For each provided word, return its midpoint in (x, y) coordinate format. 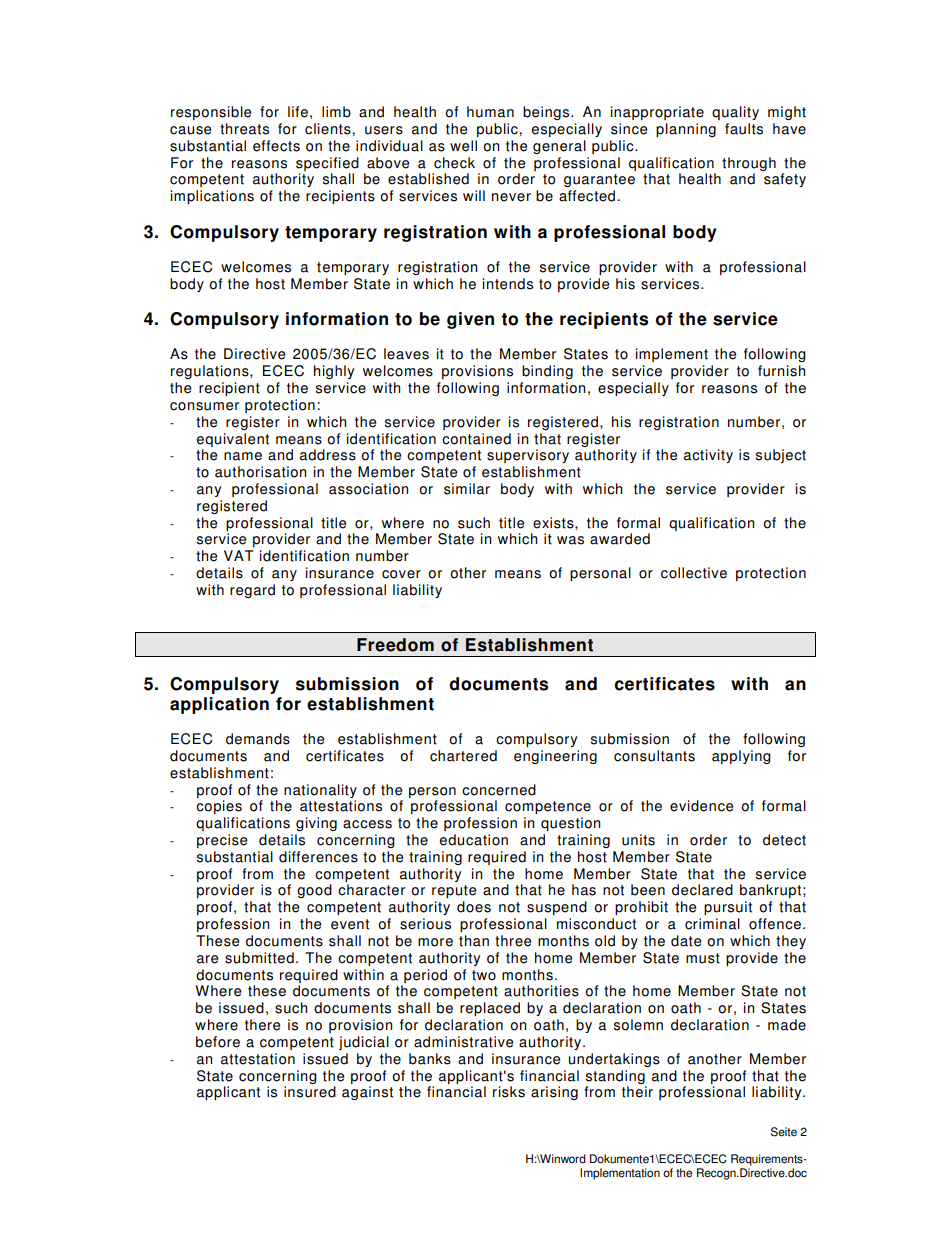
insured (310, 1092)
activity (708, 456)
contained (476, 439)
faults (744, 129)
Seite (784, 1132)
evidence (701, 806)
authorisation (261, 472)
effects (276, 146)
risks (509, 1092)
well (463, 146)
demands (258, 739)
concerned (499, 790)
